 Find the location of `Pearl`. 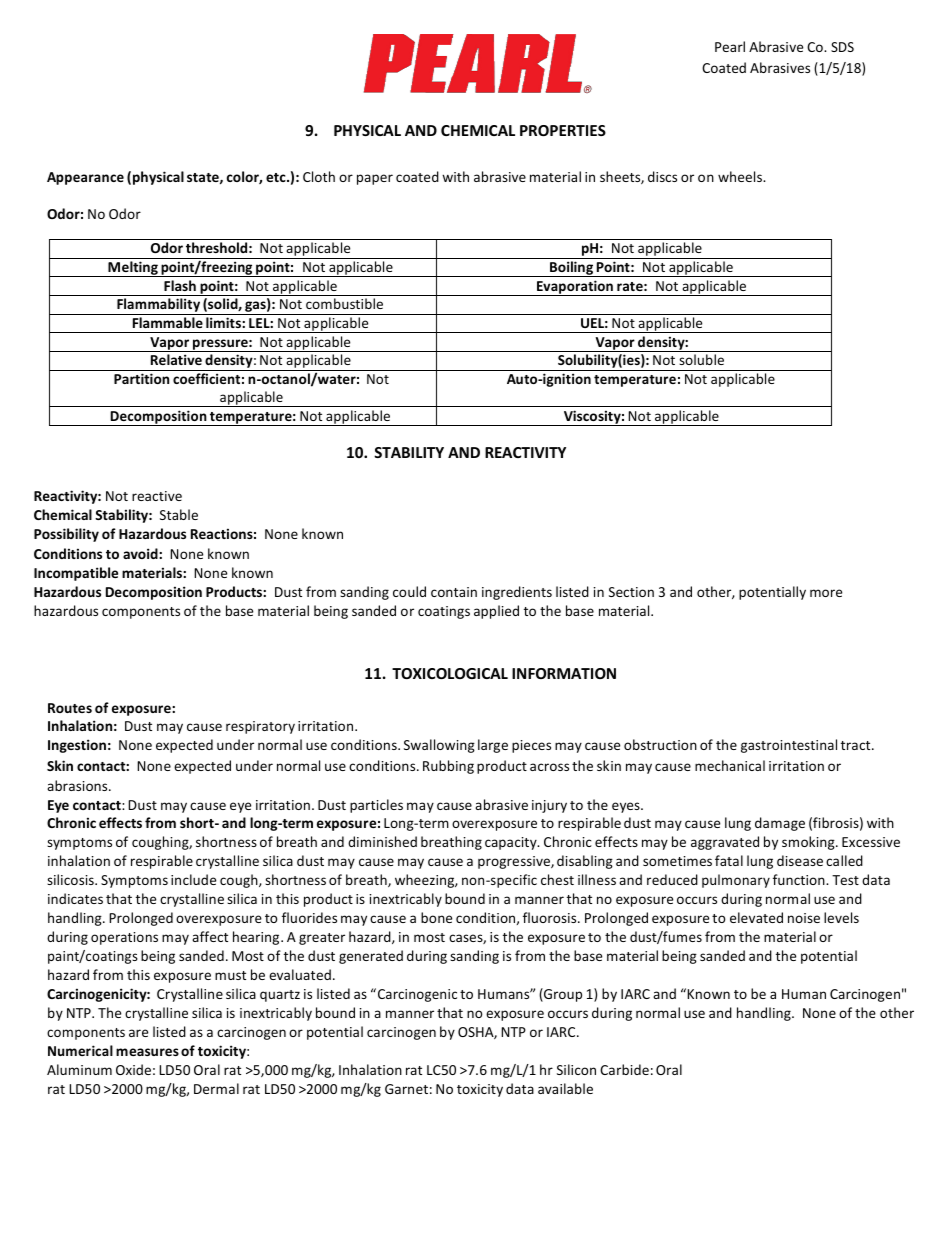

Pearl is located at coordinates (730, 46).
